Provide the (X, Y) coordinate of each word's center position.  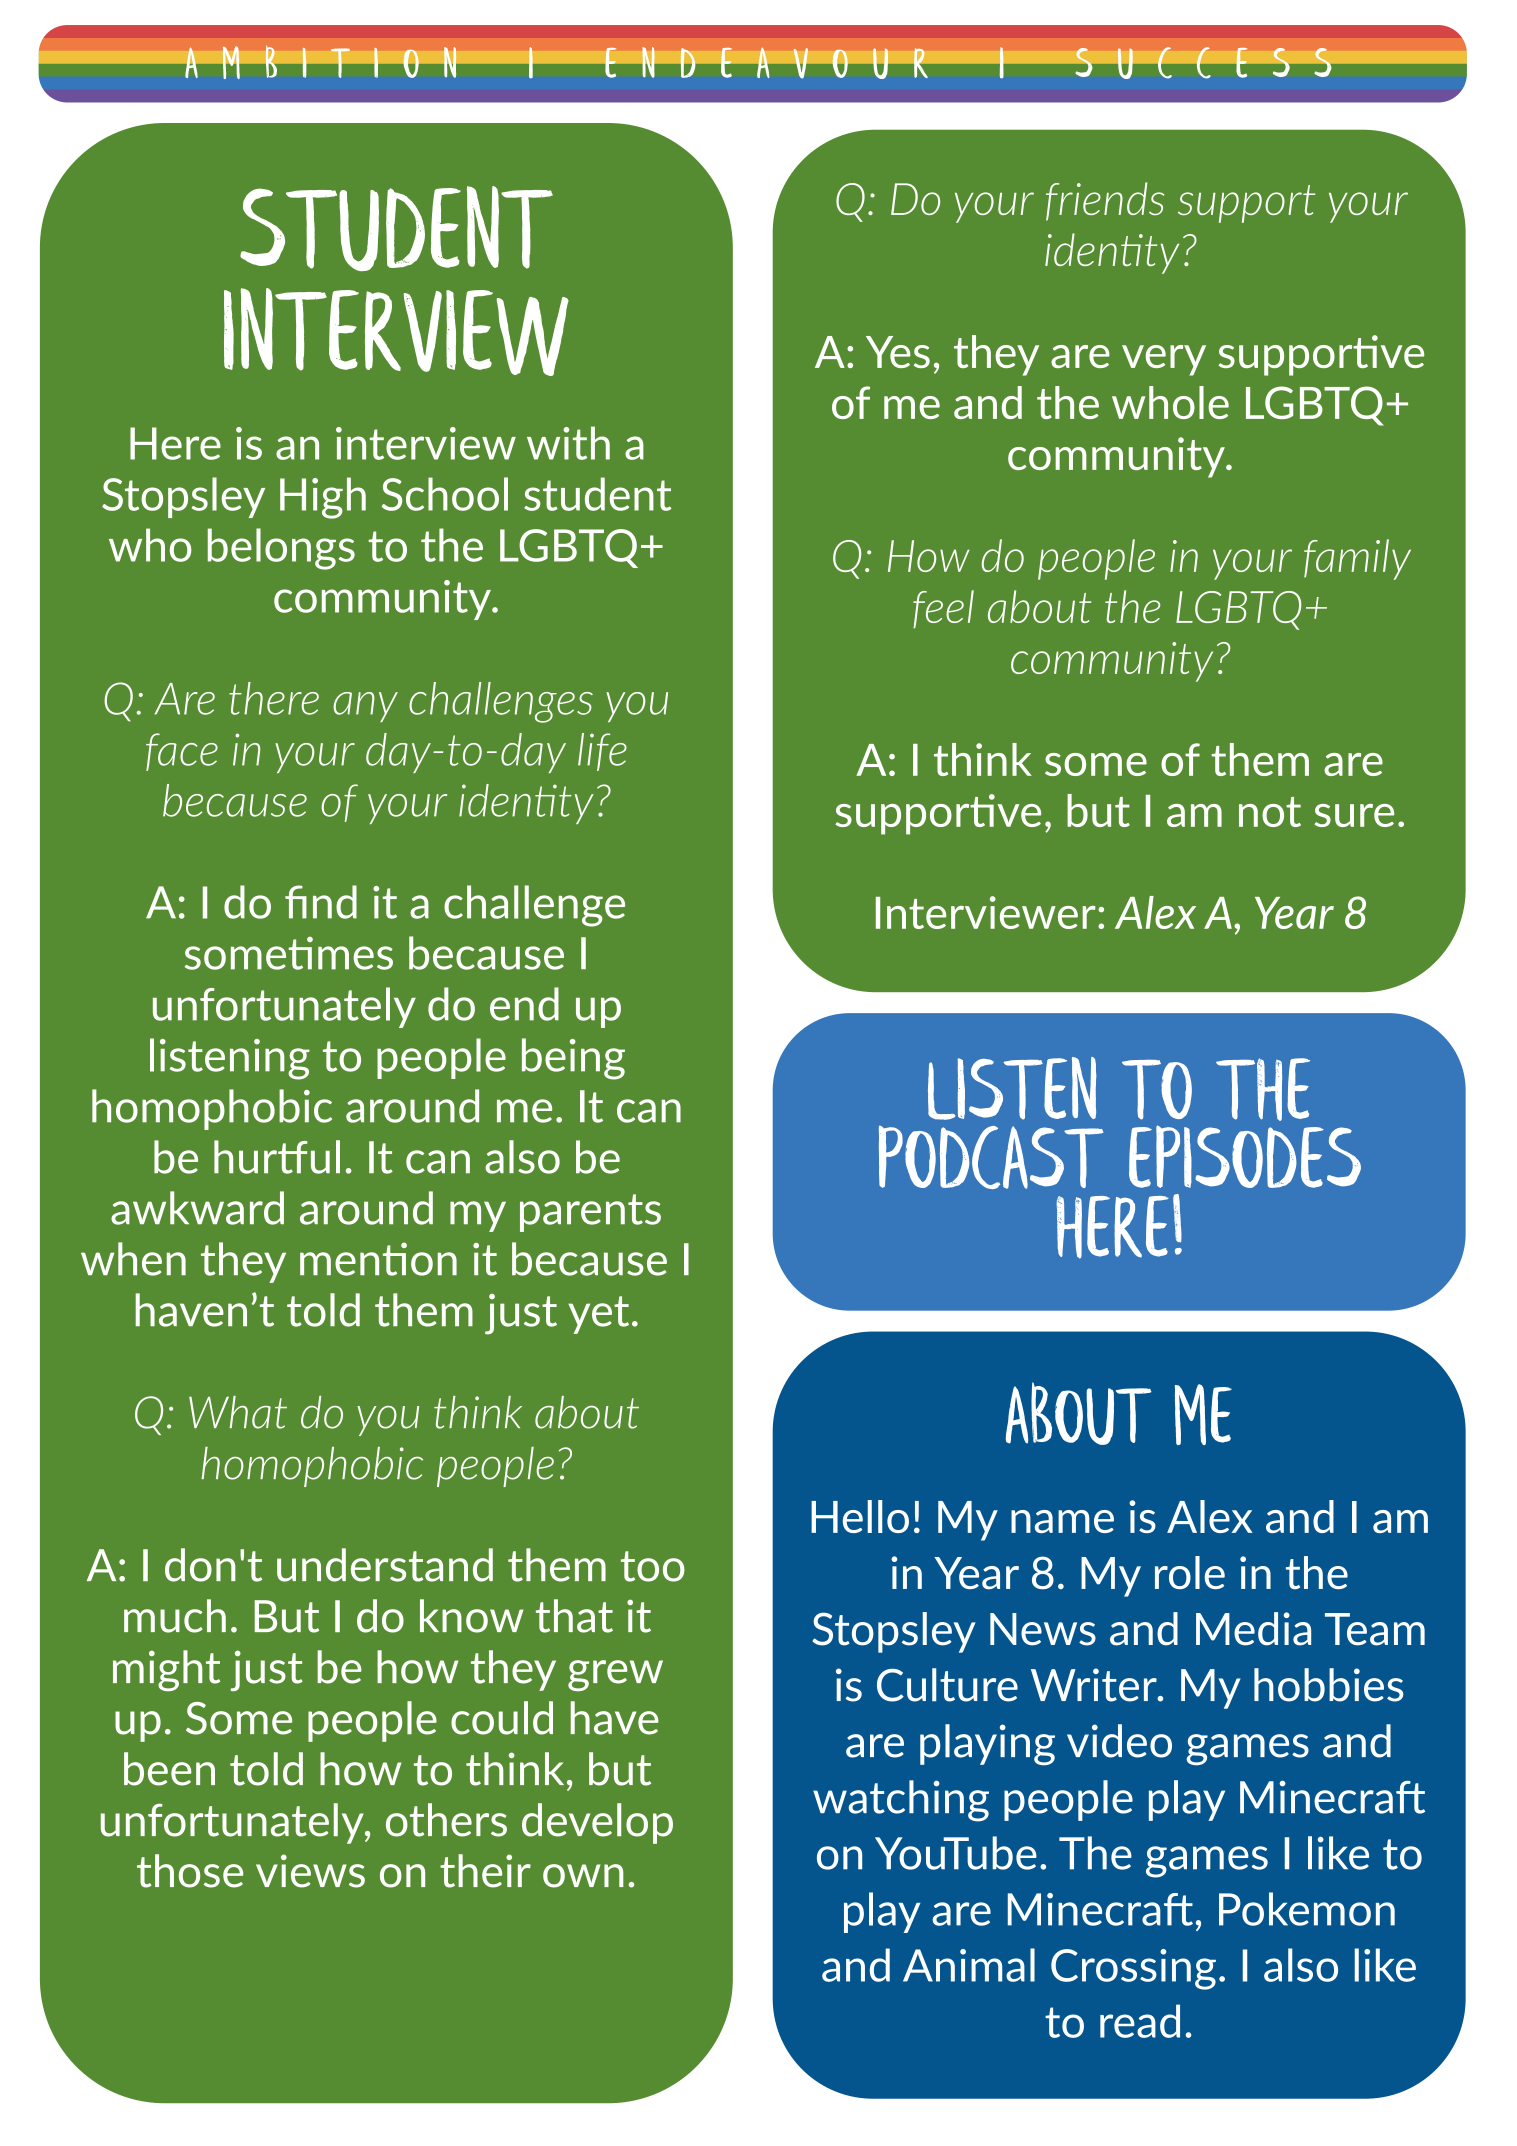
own (583, 1876)
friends (1105, 201)
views (310, 1871)
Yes (898, 352)
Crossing (1133, 1969)
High (323, 498)
